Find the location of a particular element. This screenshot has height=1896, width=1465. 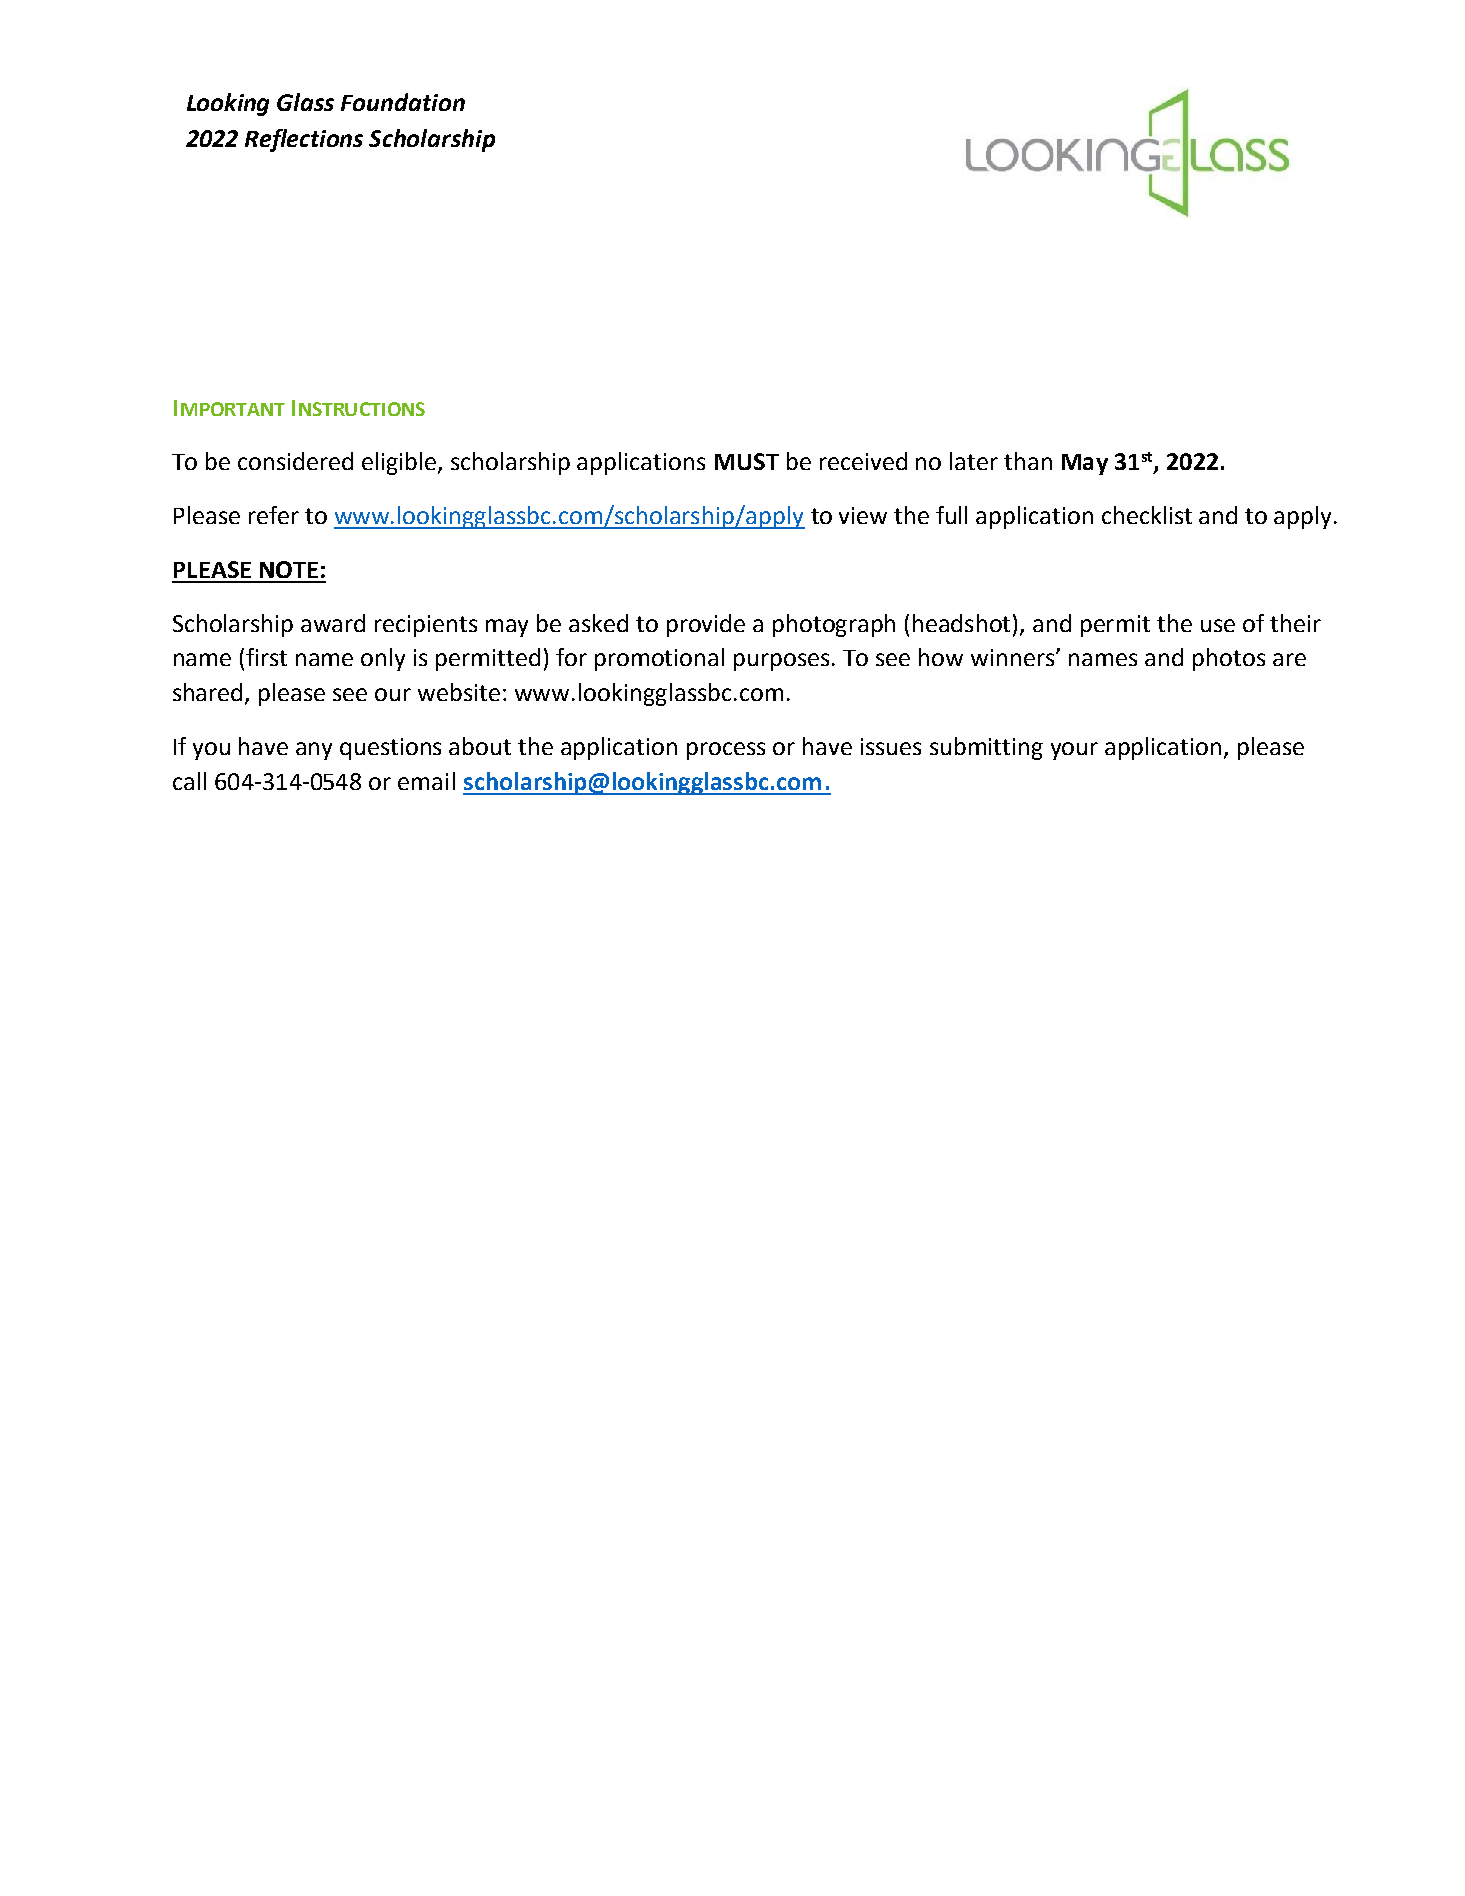

process is located at coordinates (726, 751).
